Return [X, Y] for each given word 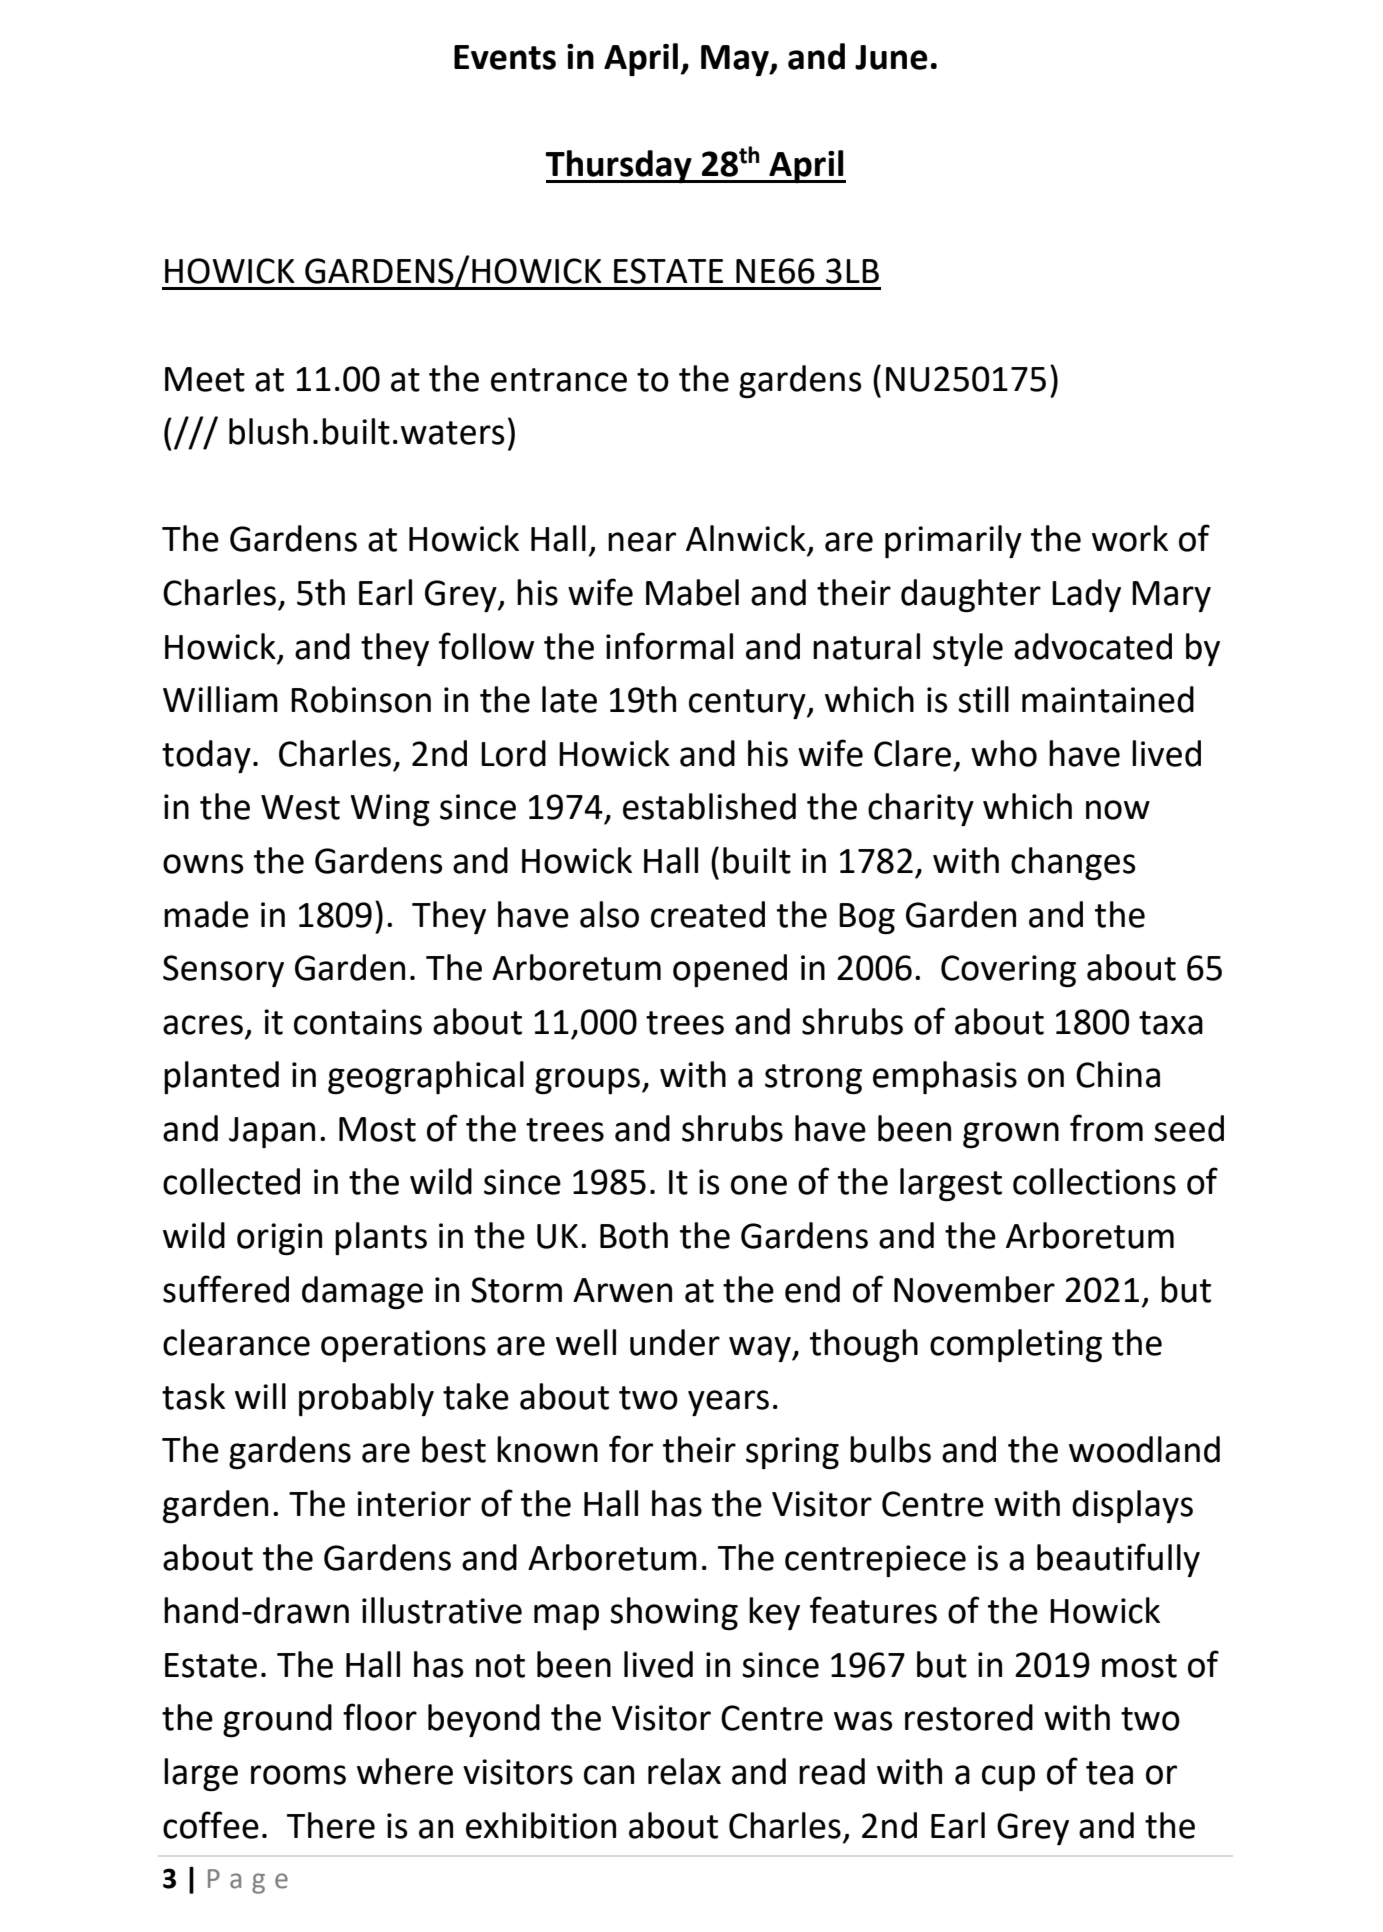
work [1130, 538]
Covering [1008, 971]
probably [366, 1399]
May [736, 60]
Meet [205, 379]
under [675, 1342]
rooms [298, 1775]
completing [1016, 1345]
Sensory [223, 971]
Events [505, 57]
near [642, 542]
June [891, 57]
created [708, 914]
